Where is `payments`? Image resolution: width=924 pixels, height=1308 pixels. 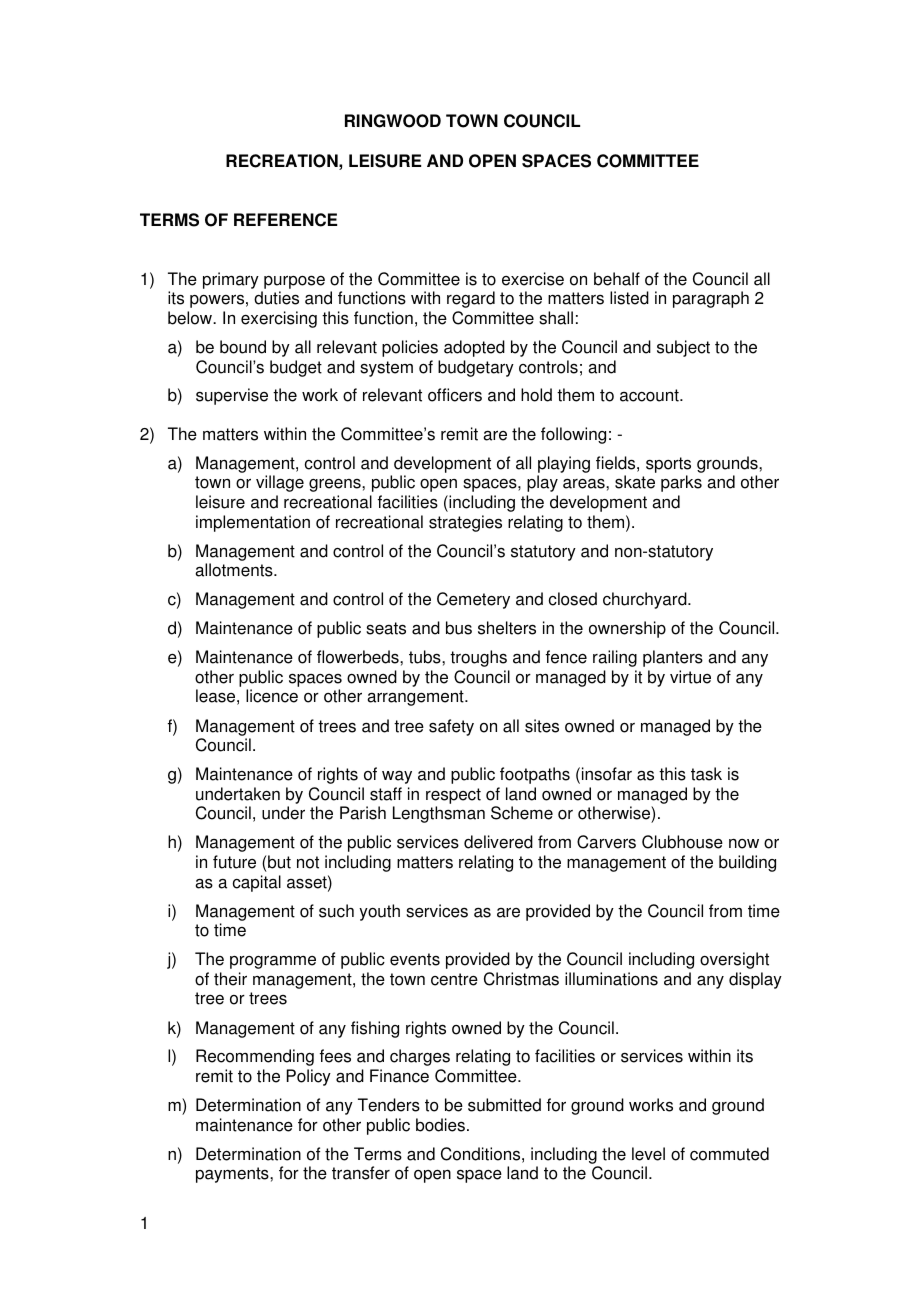
payments is located at coordinates (233, 1175).
